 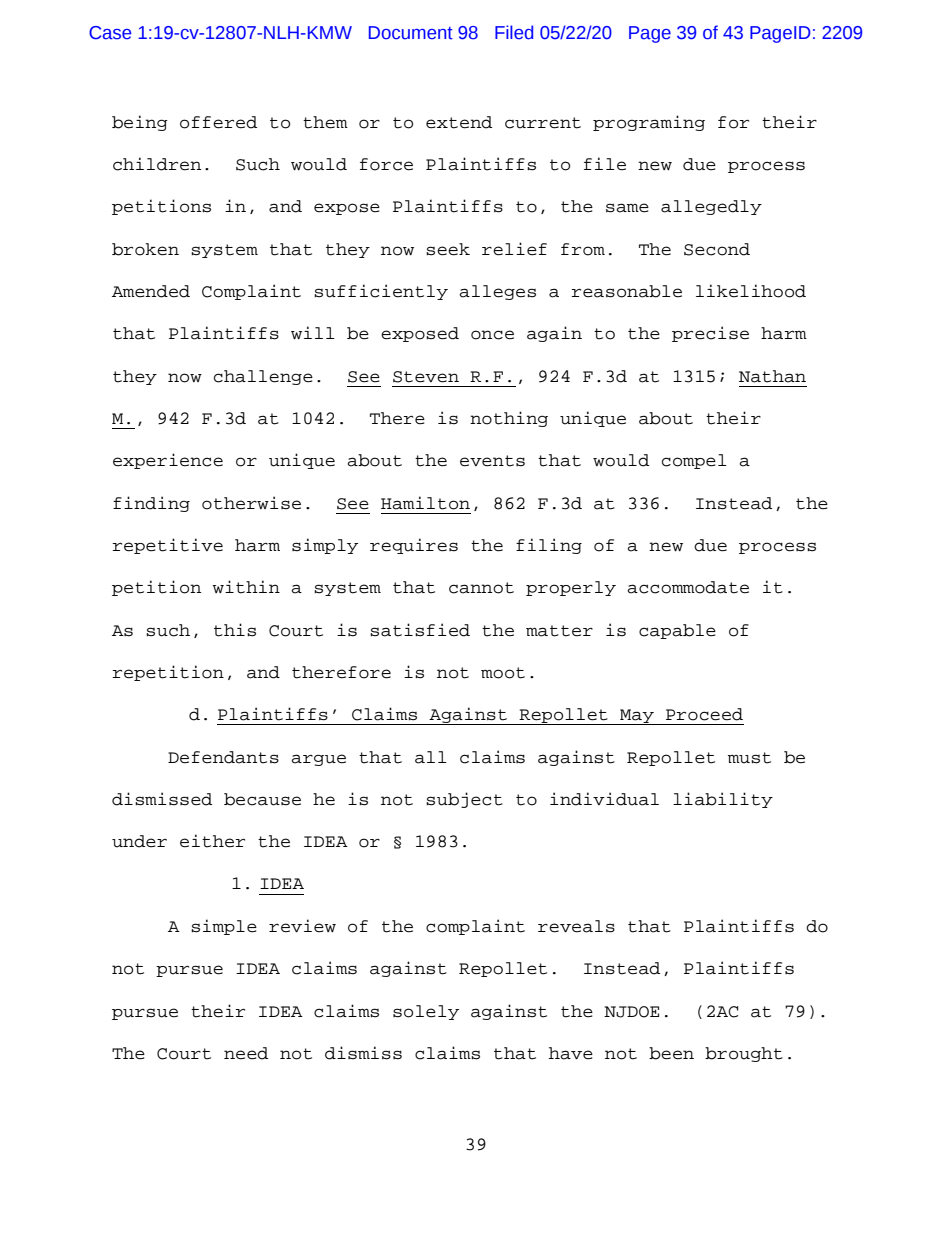 I want to click on need, so click(x=246, y=1053).
